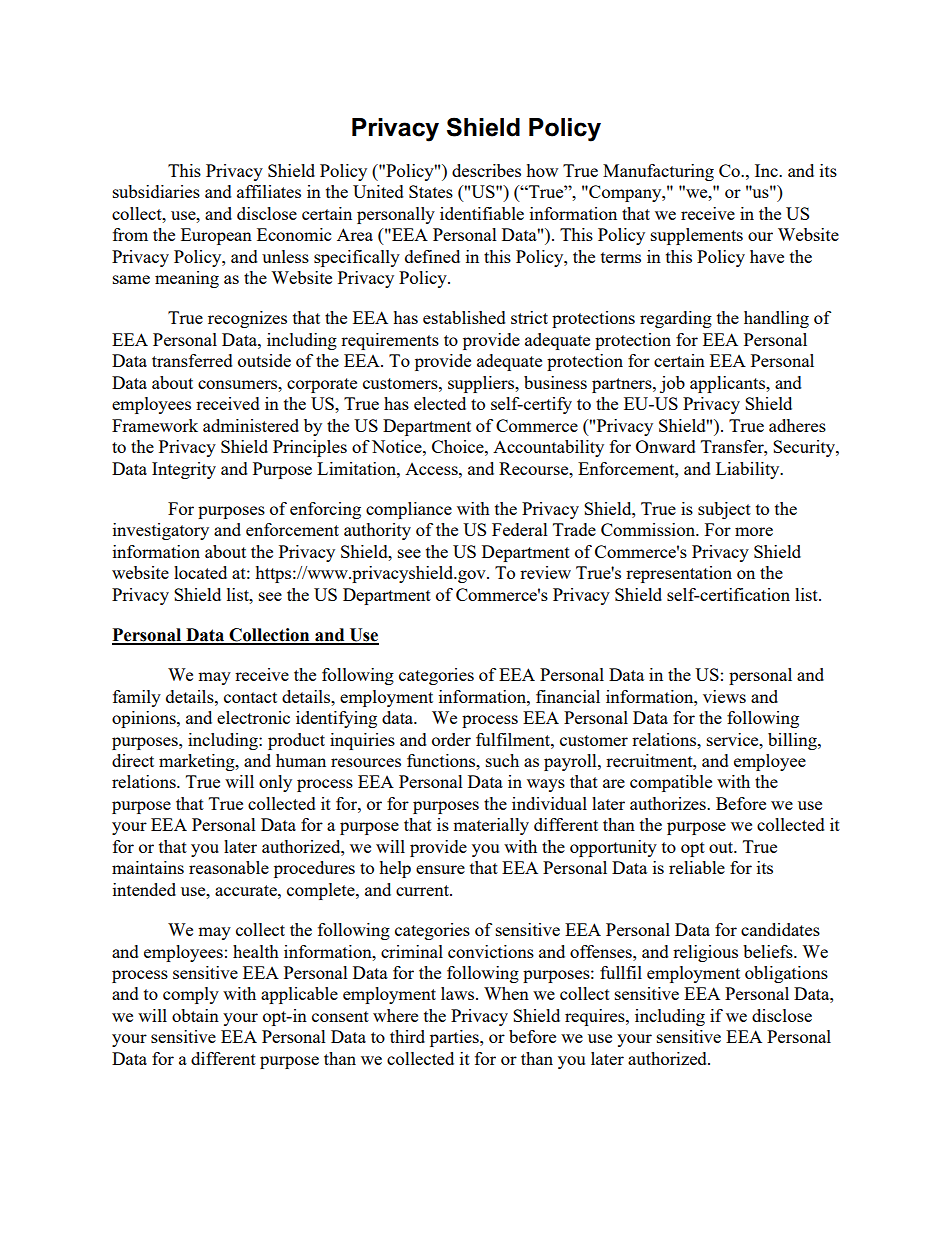 The height and width of the document is (1233, 952). Describe the element at coordinates (669, 803) in the document. I see `authorizes` at that location.
